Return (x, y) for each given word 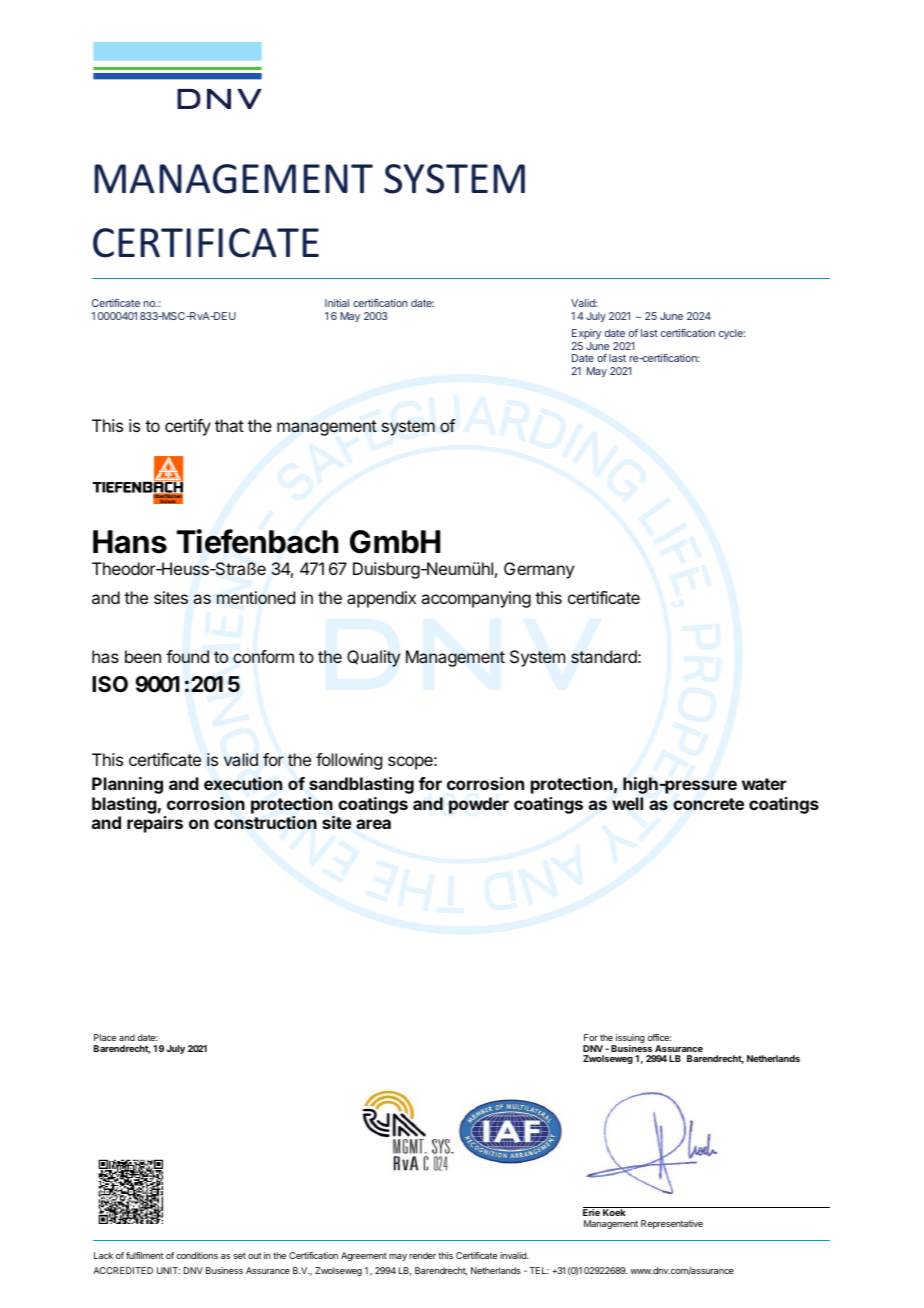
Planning (127, 785)
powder (479, 805)
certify (188, 427)
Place (105, 1037)
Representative (672, 1224)
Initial (337, 303)
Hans (130, 542)
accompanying (476, 599)
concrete (708, 804)
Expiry (586, 334)
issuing (629, 1040)
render (422, 1255)
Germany (539, 570)
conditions (197, 1255)
